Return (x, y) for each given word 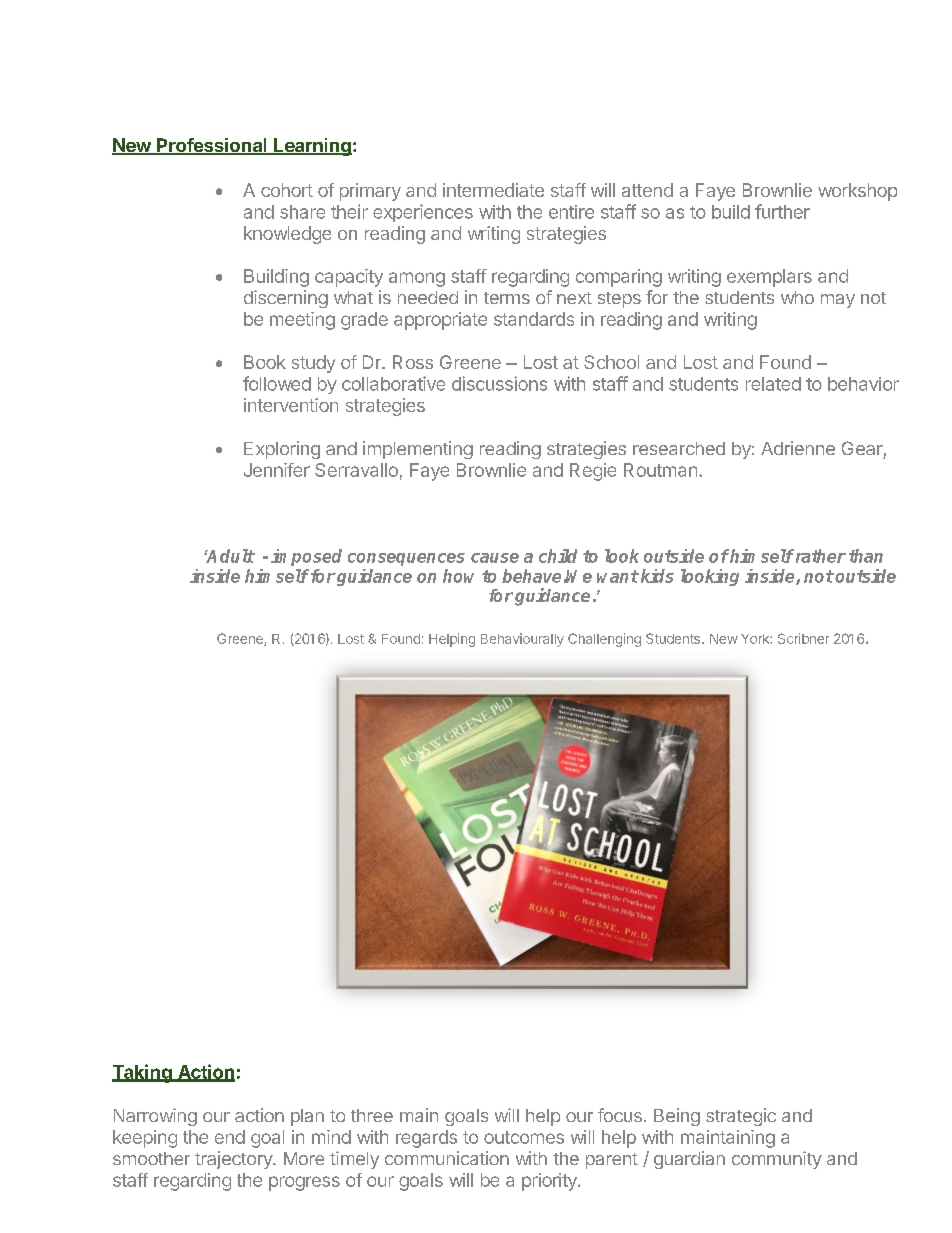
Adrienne (798, 448)
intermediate (493, 190)
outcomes (524, 1137)
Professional (212, 146)
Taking (143, 1073)
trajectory (234, 1160)
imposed (306, 557)
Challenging (604, 640)
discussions (499, 383)
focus (620, 1115)
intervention (291, 405)
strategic (741, 1117)
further (782, 211)
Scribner (803, 638)
